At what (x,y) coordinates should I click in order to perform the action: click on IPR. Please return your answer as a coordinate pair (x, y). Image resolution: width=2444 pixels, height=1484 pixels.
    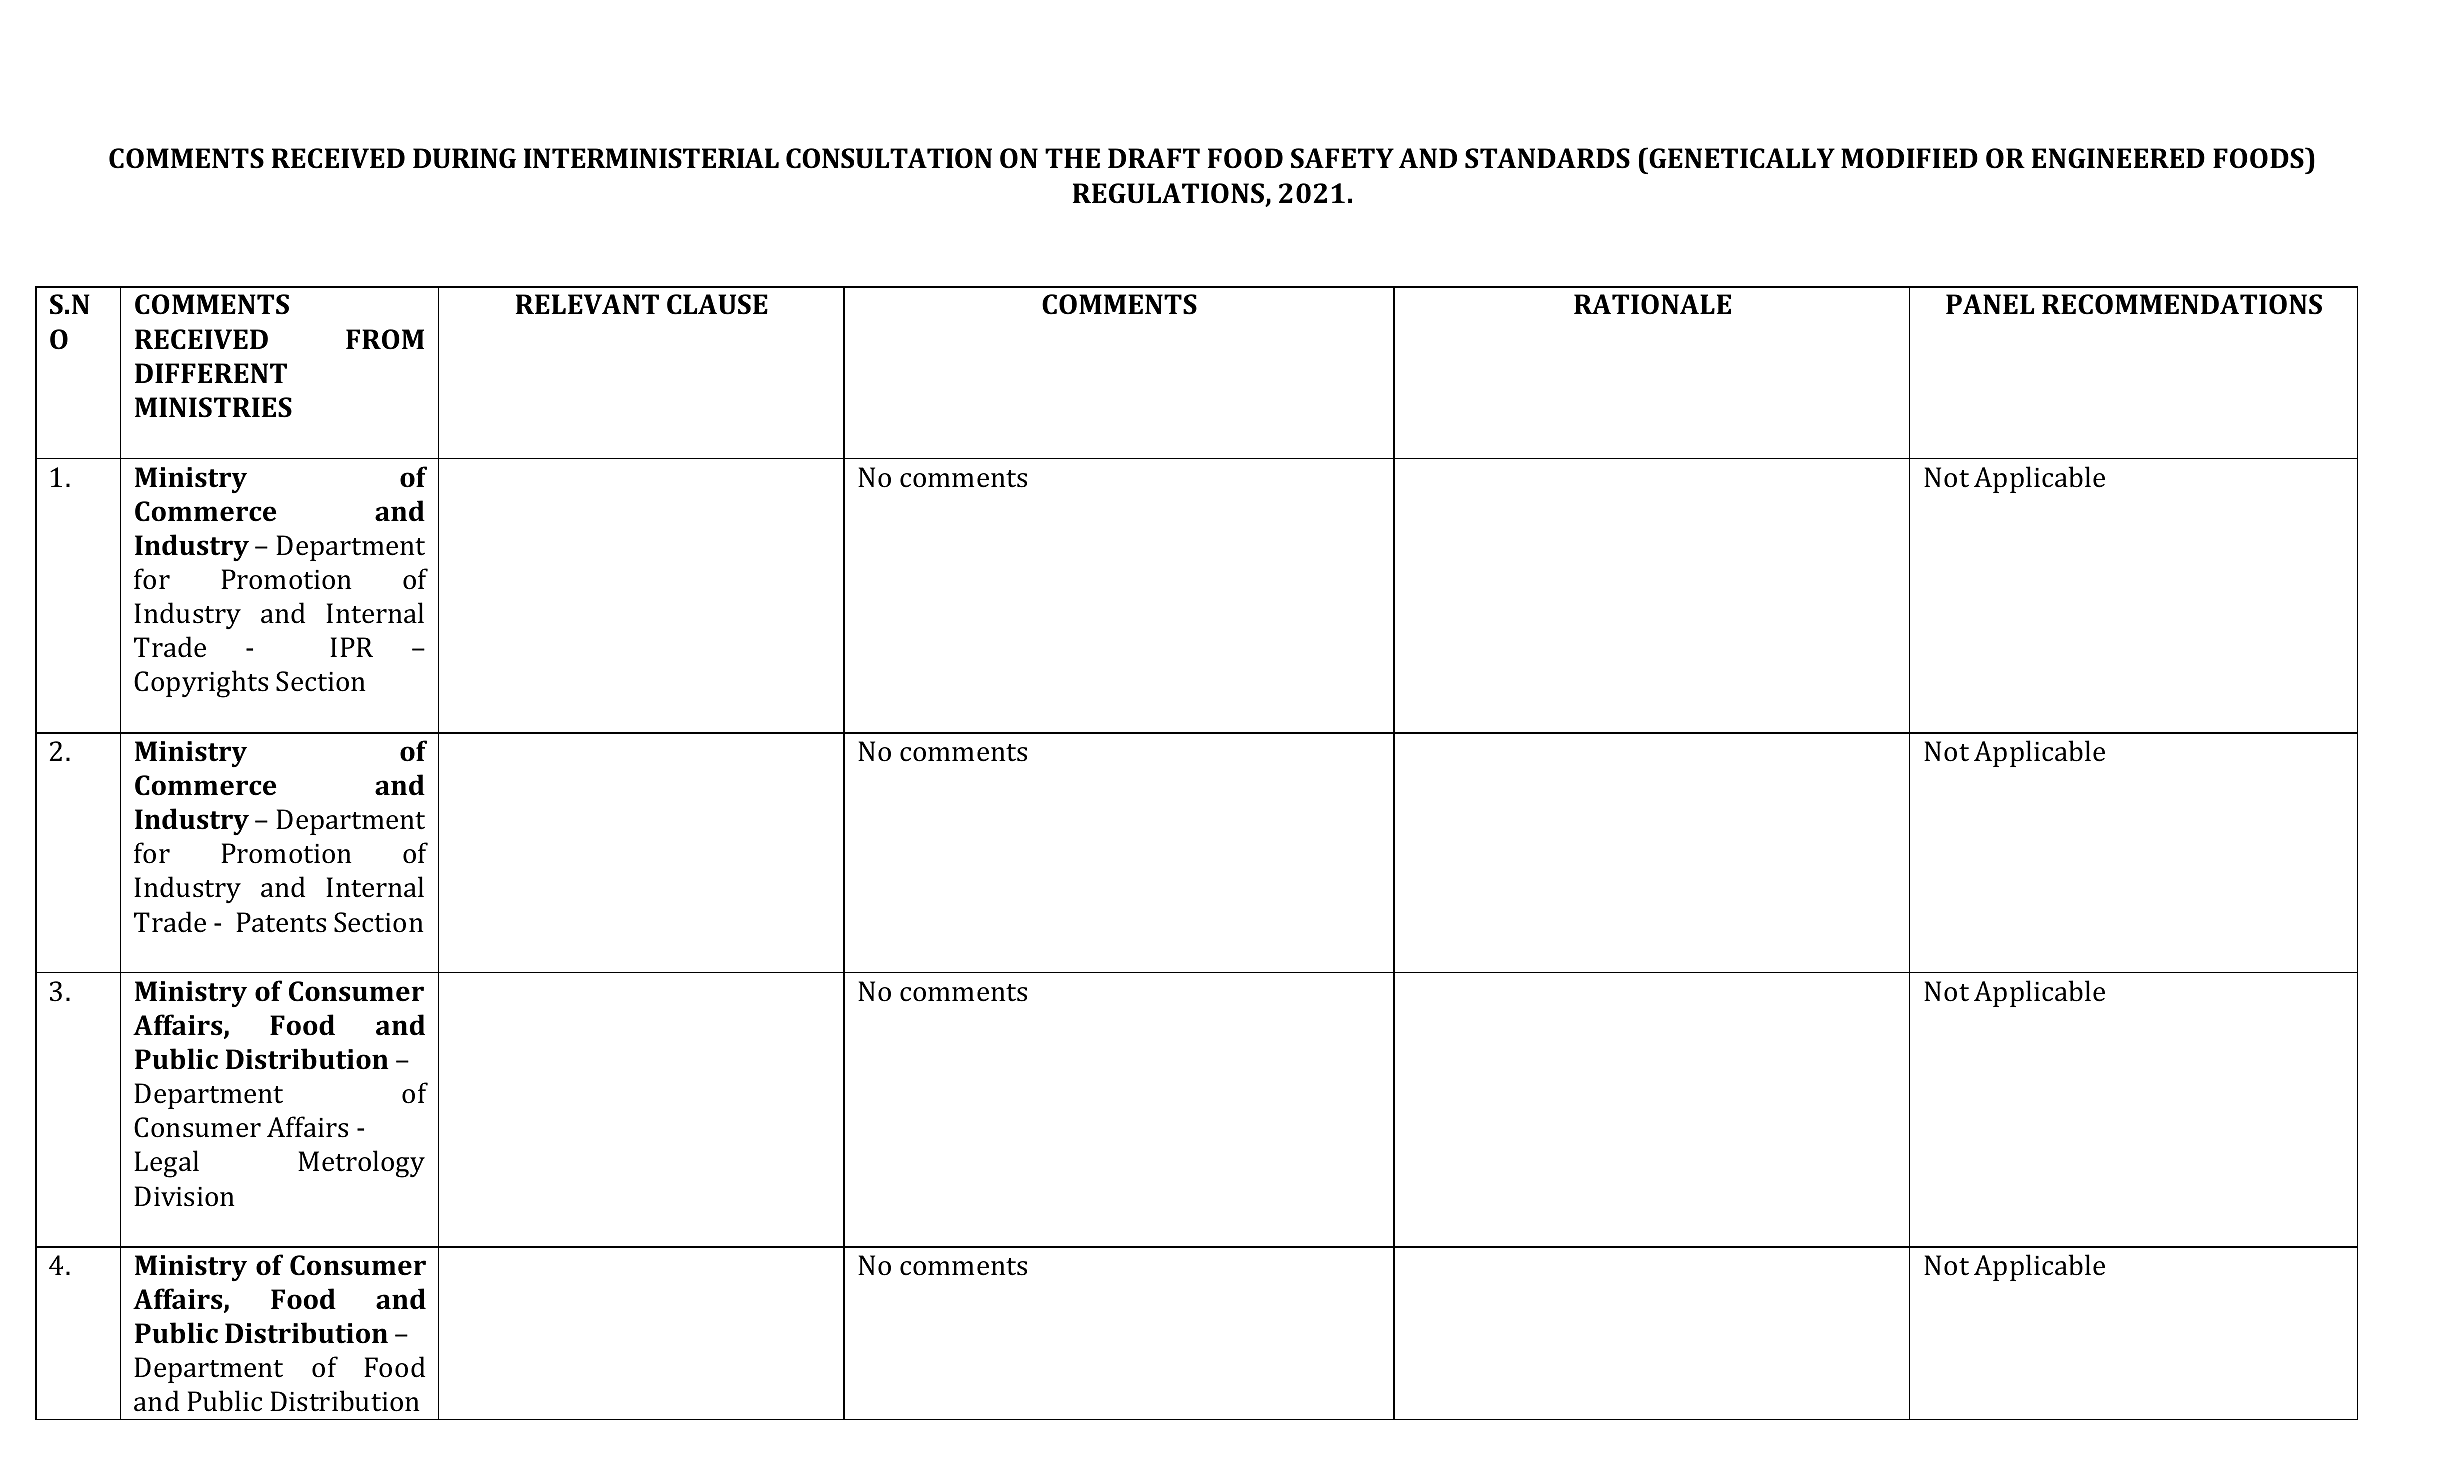
    Looking at the image, I should click on (351, 647).
